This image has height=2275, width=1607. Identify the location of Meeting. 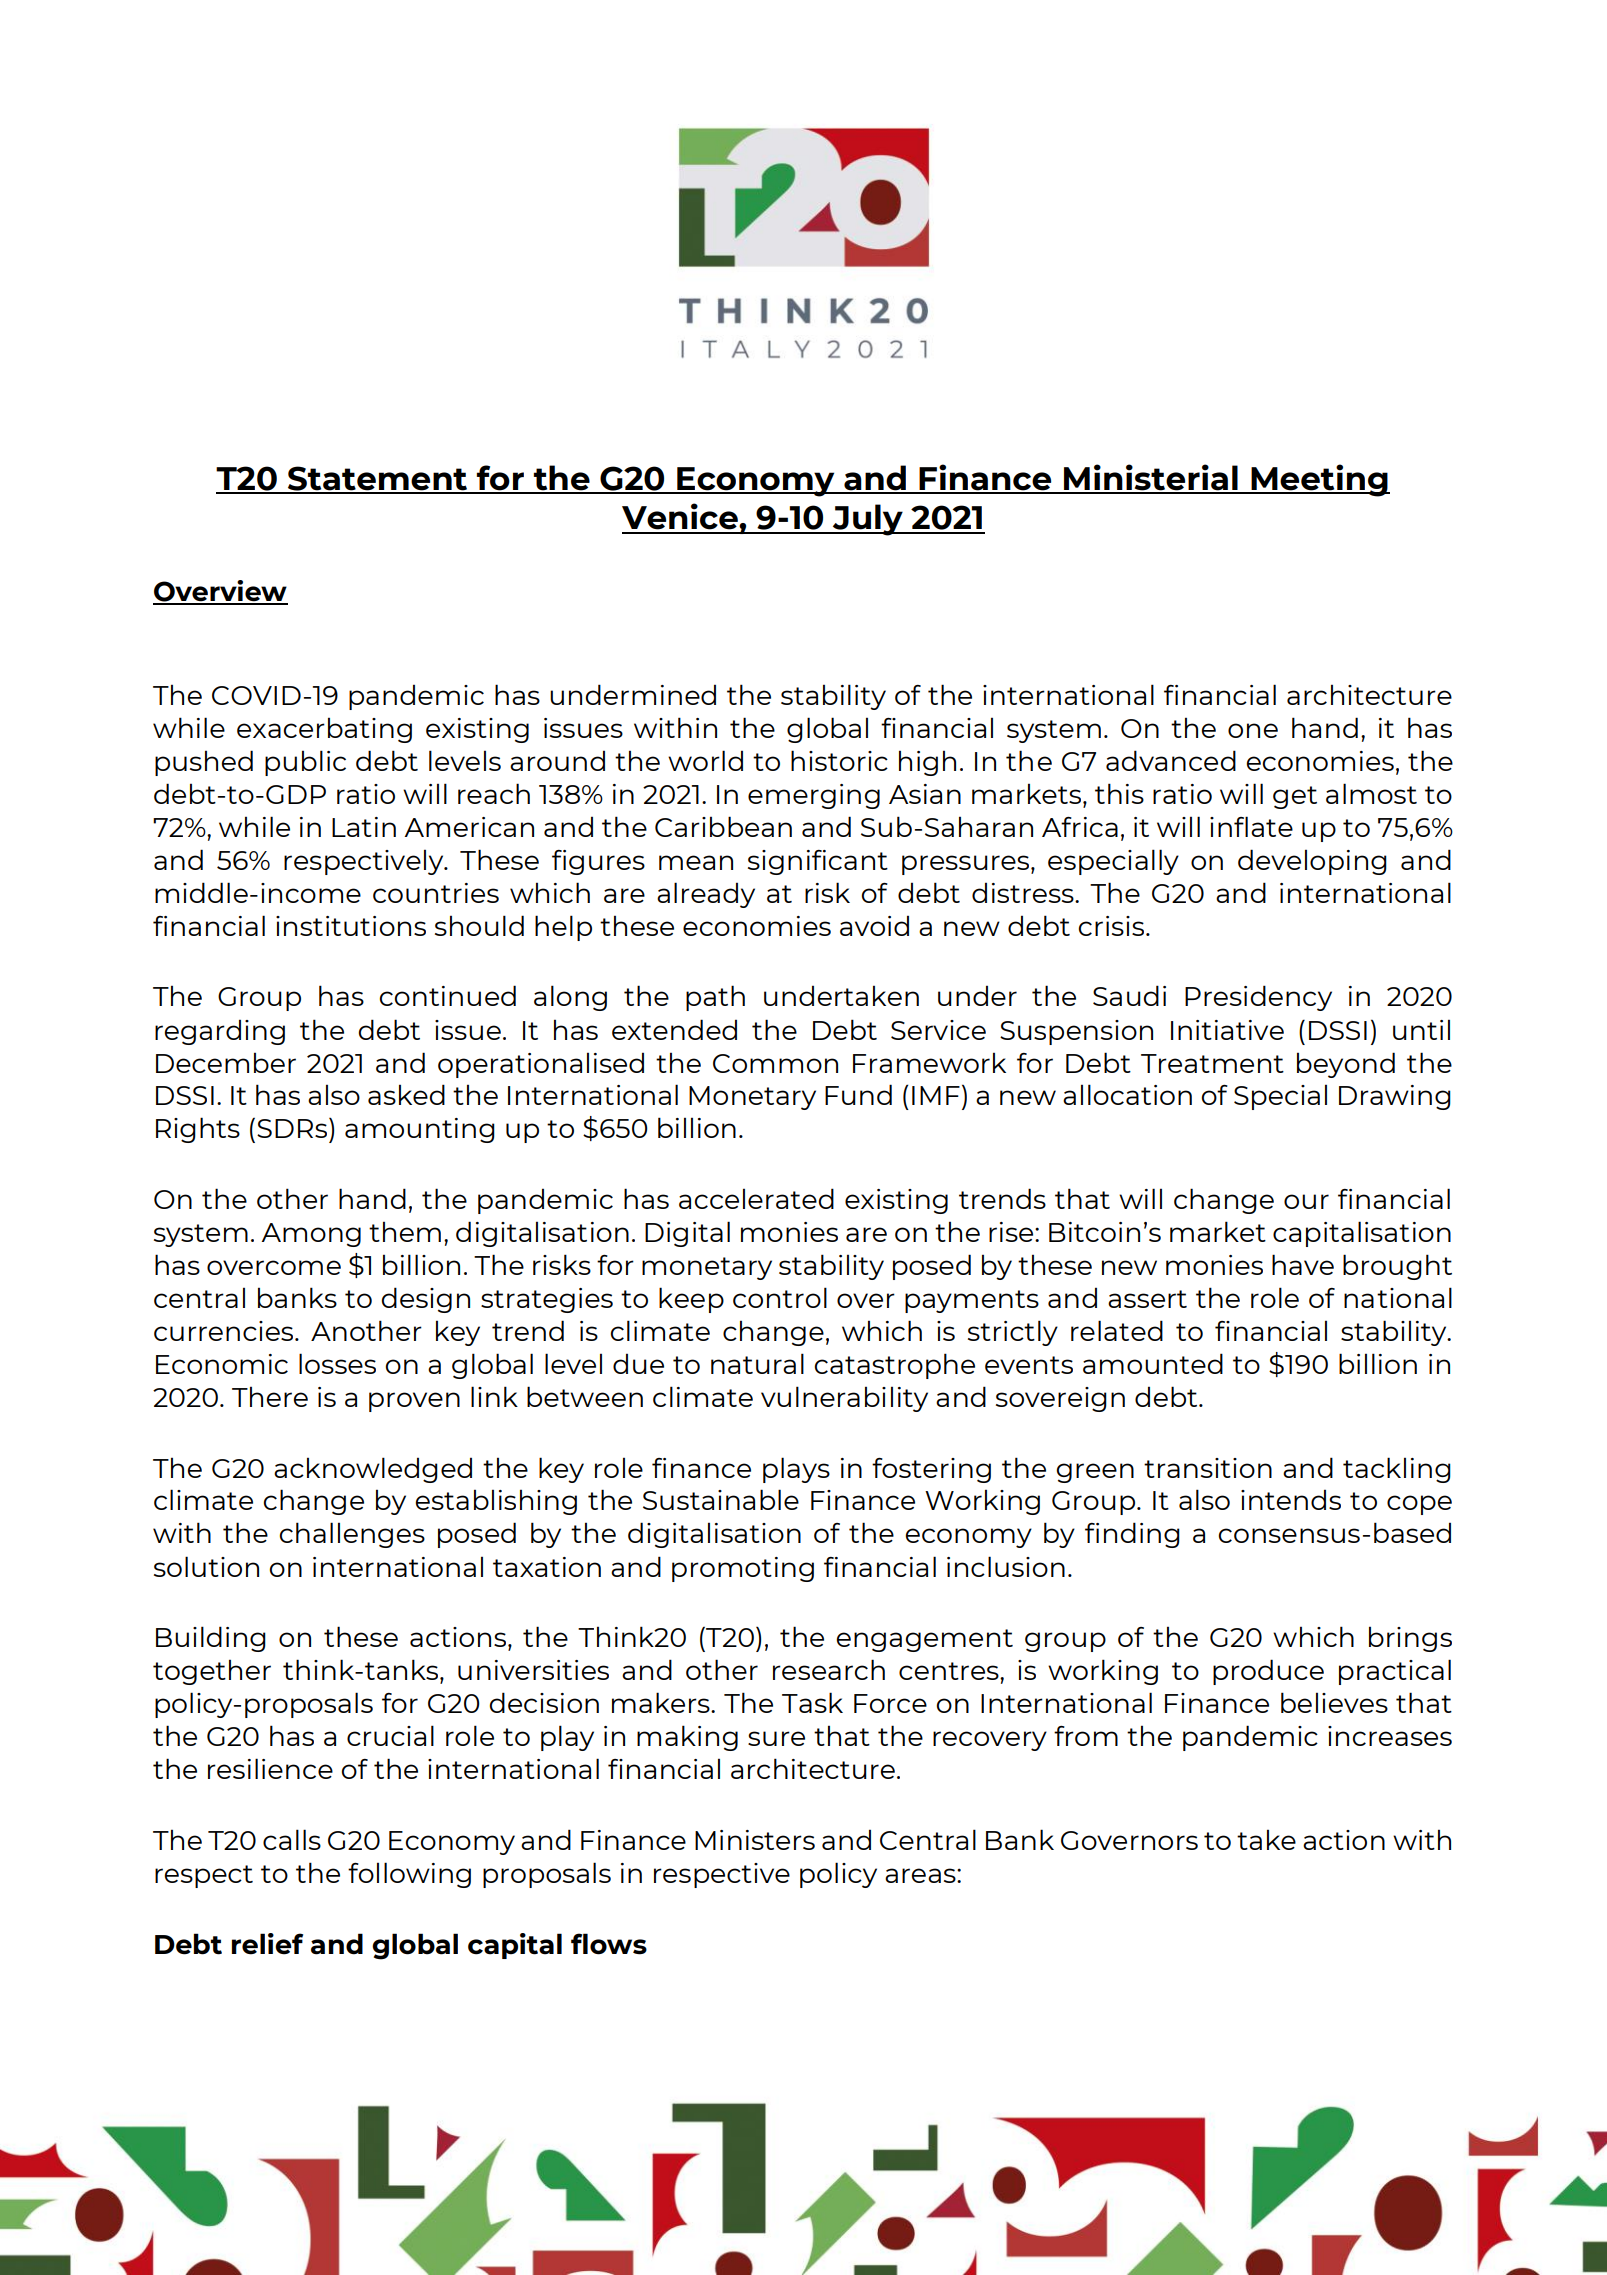
(1319, 480).
